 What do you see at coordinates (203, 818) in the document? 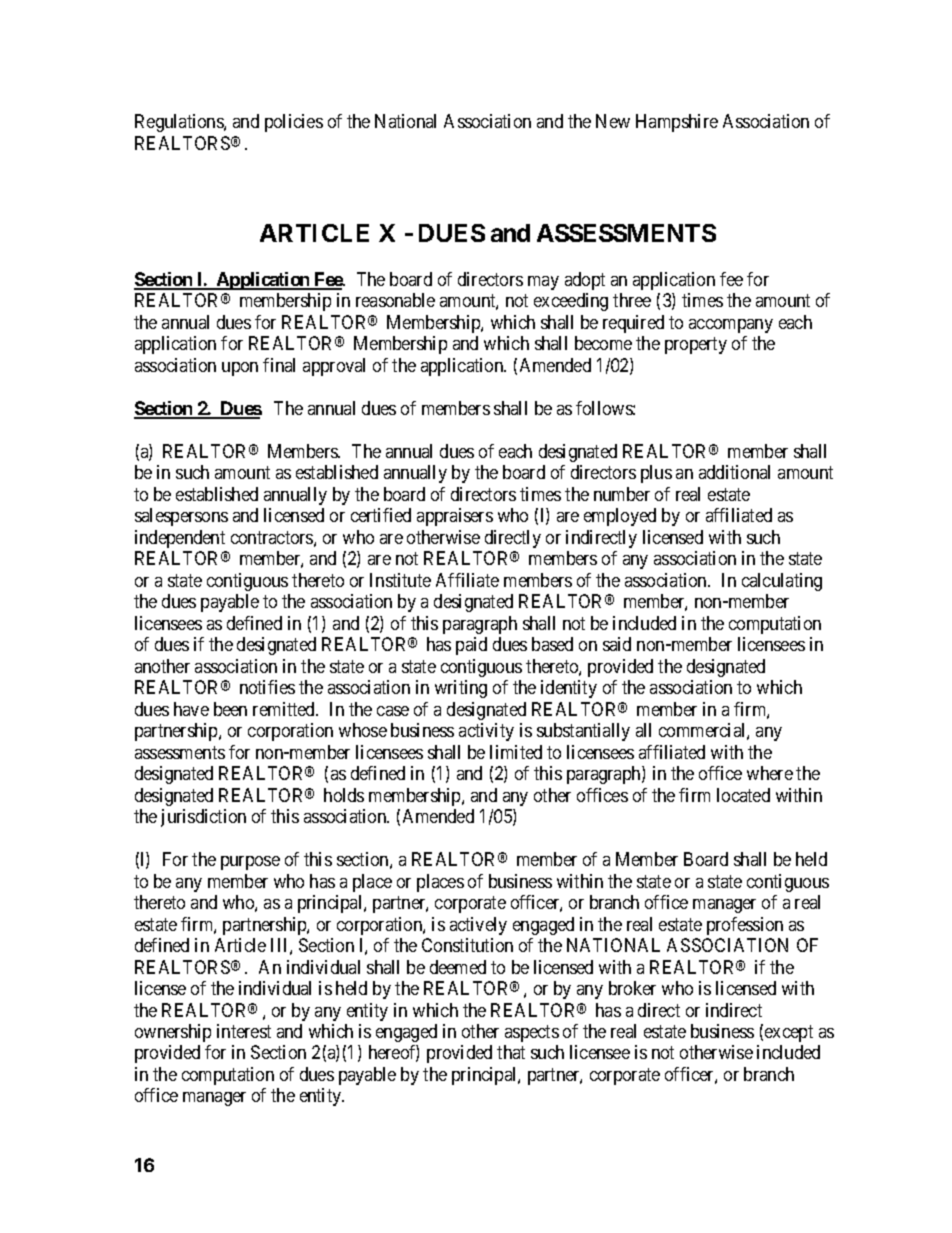
I see `jurisdiction` at bounding box center [203, 818].
